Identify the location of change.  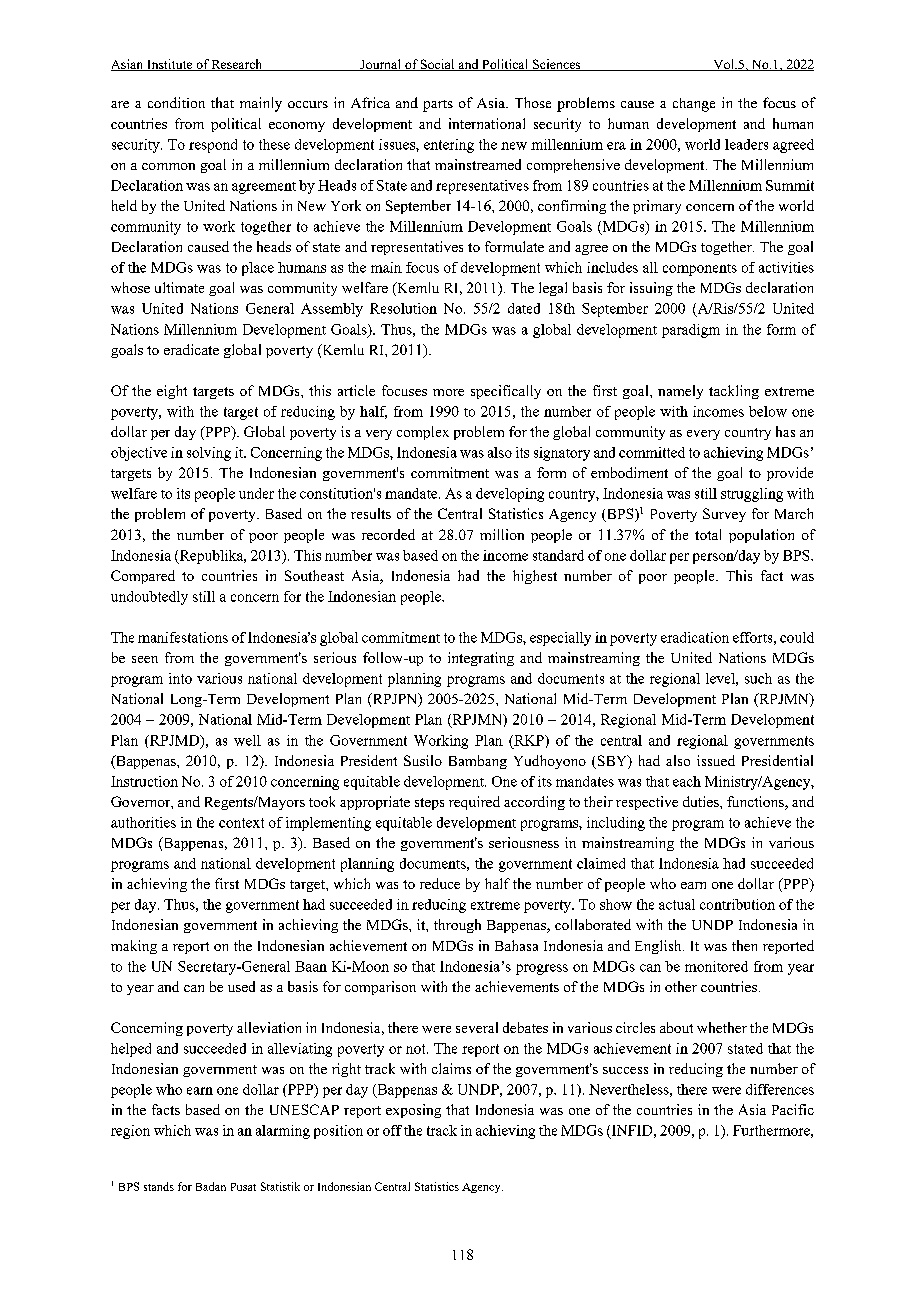
(694, 105).
